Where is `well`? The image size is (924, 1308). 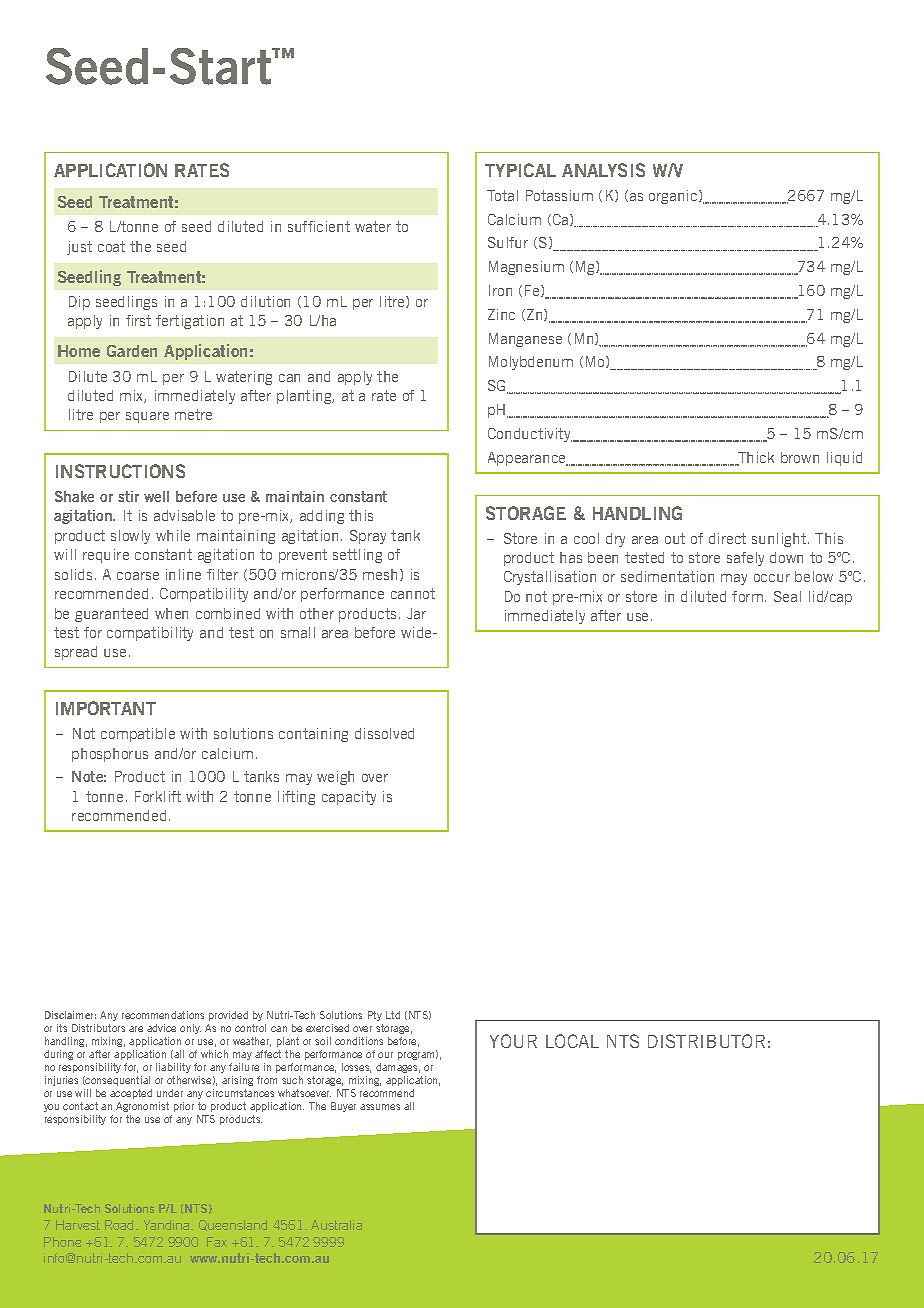
well is located at coordinates (156, 496).
